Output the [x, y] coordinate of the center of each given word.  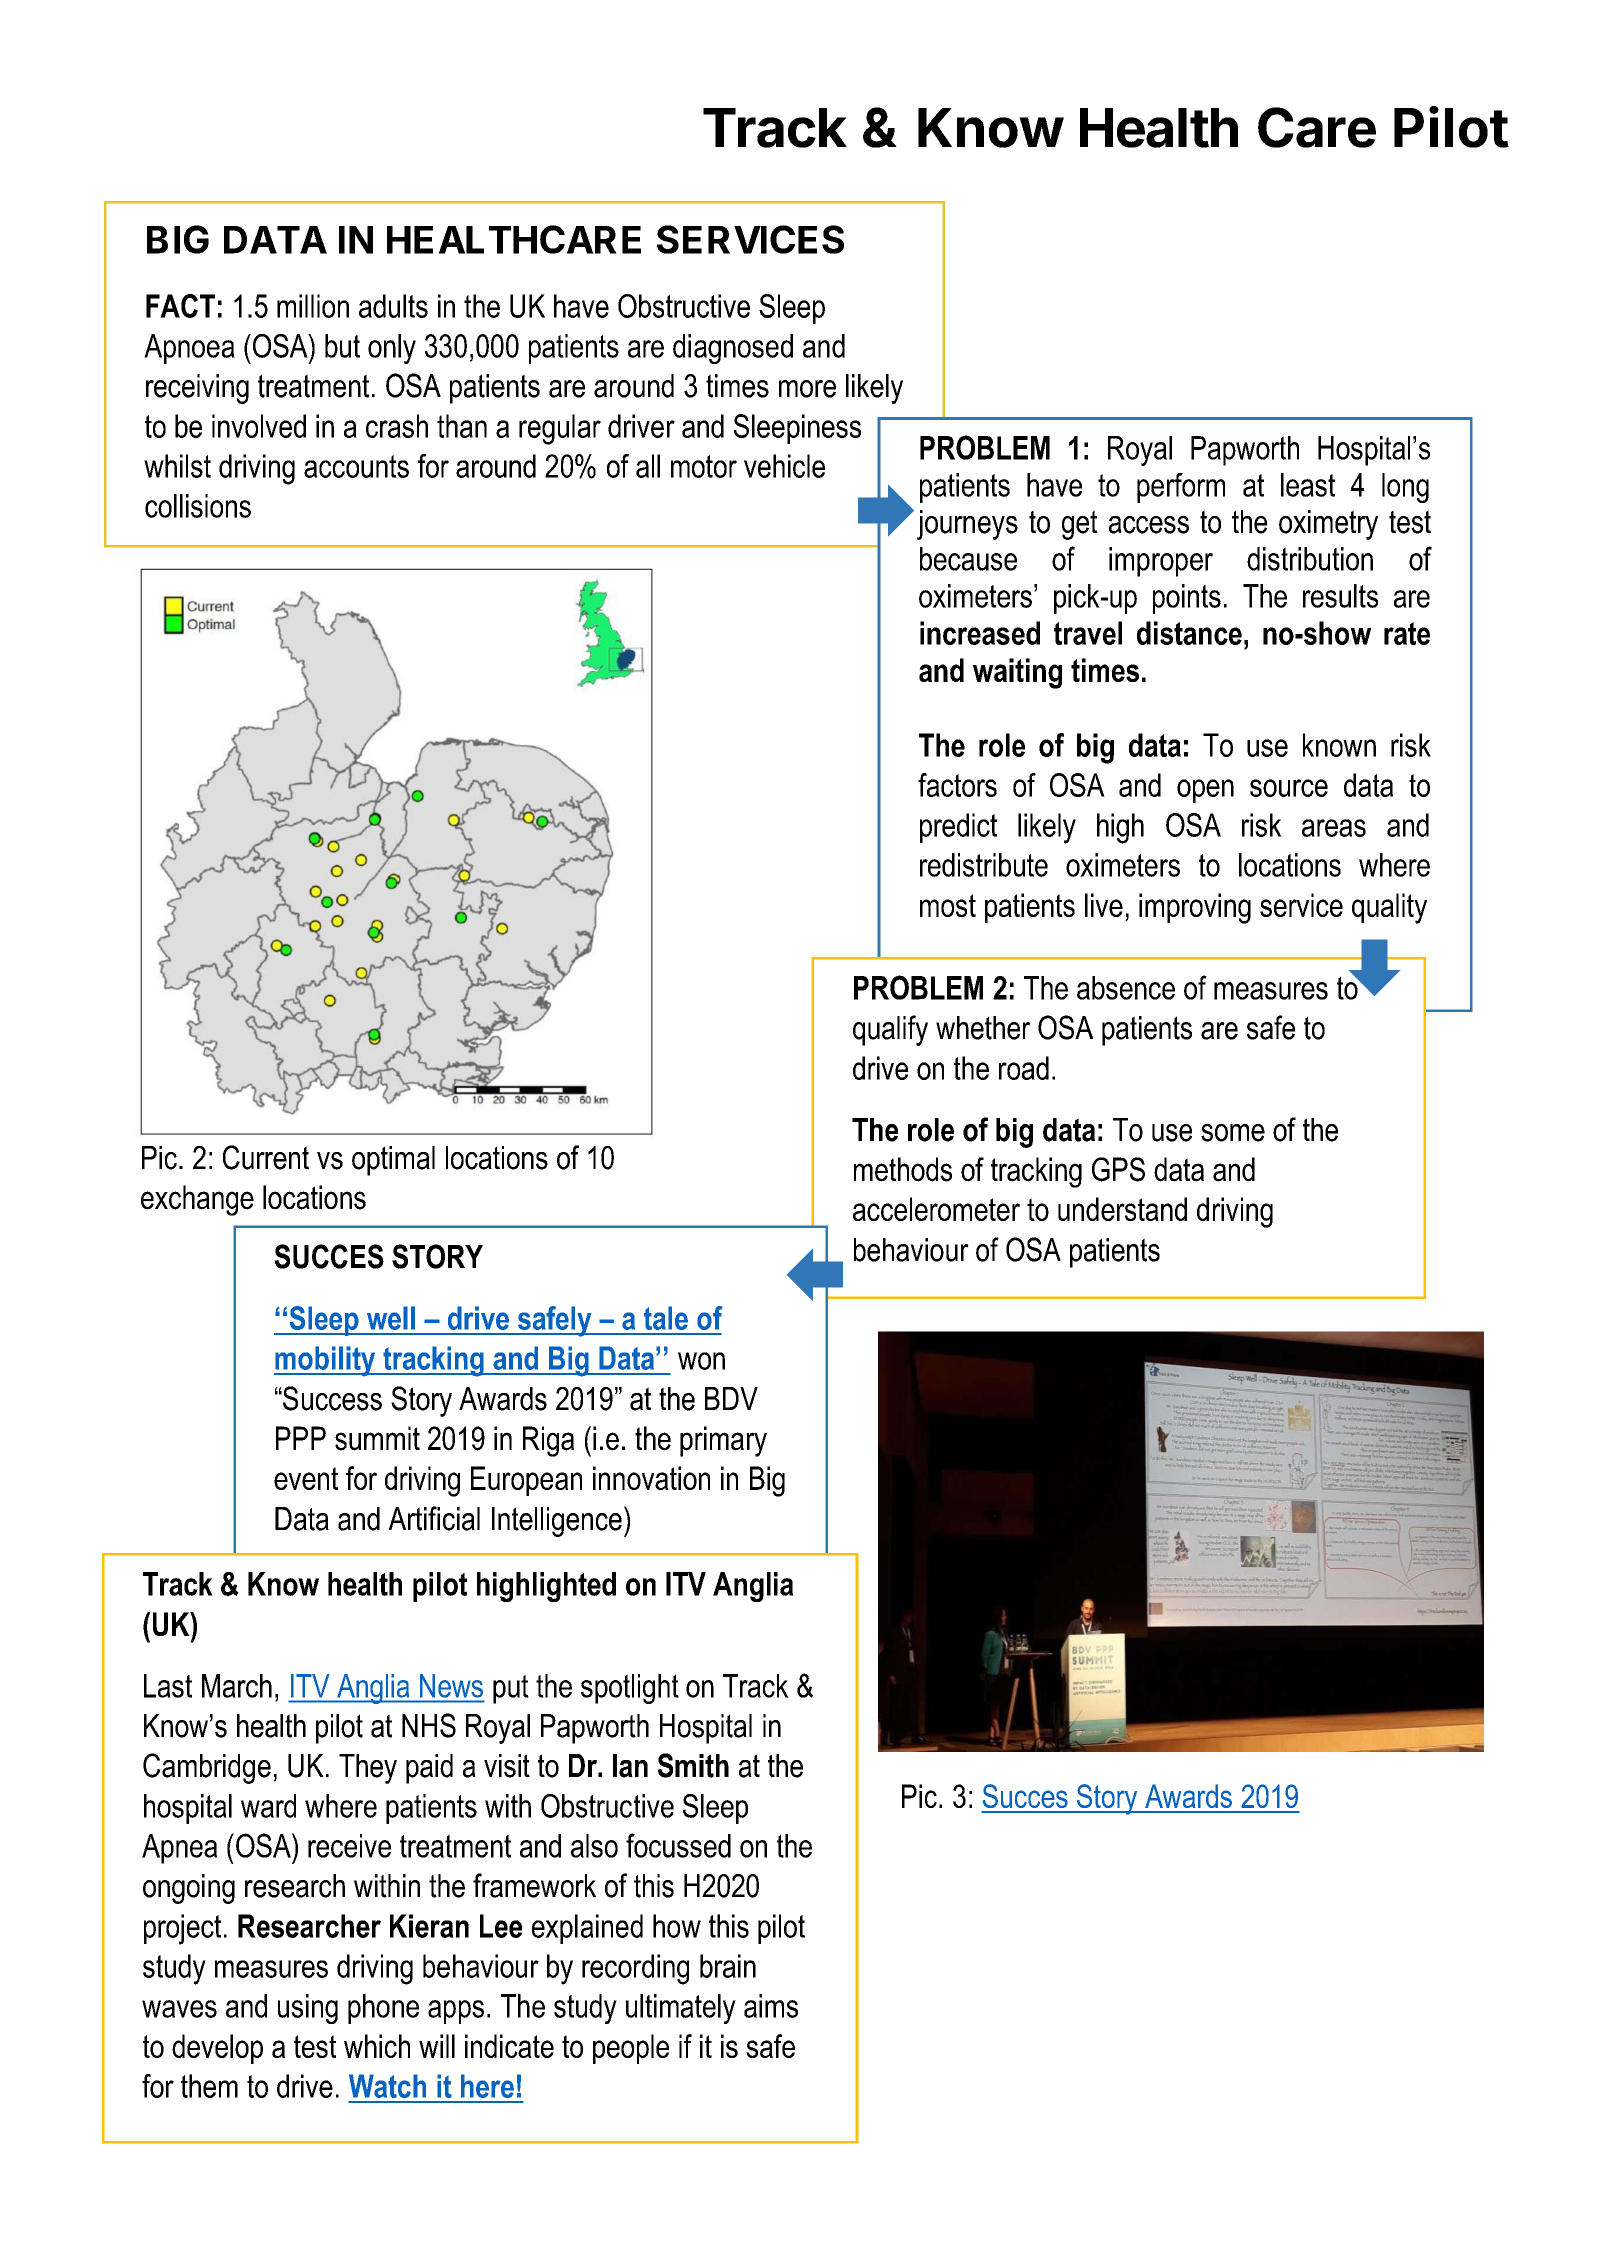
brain [728, 1966]
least [1308, 485]
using [308, 2009]
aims [771, 2006]
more [807, 389]
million [313, 306]
